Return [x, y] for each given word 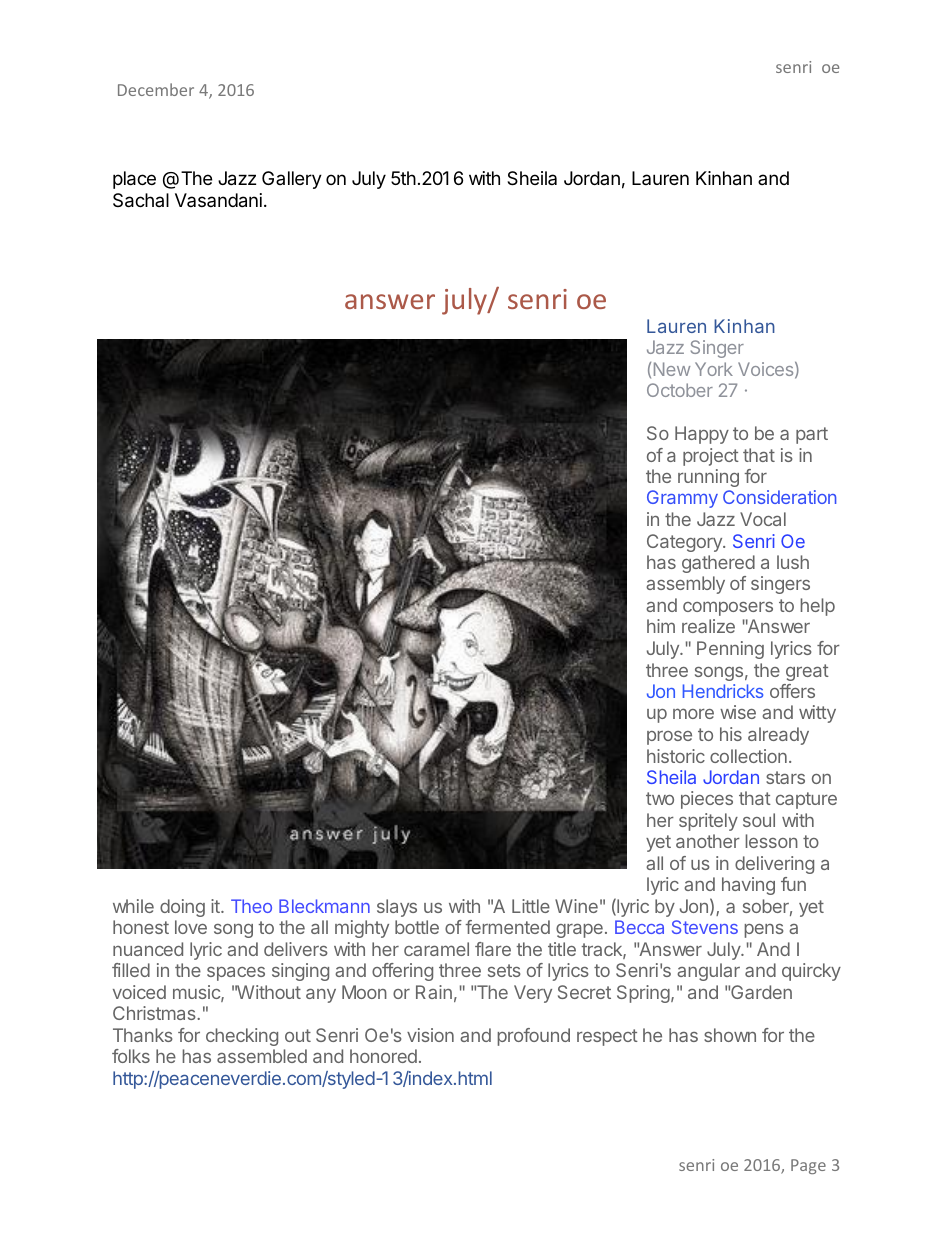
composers [728, 608]
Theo [251, 906]
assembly [685, 585]
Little [531, 906]
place [134, 180]
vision [430, 1035]
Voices [765, 369]
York [714, 369]
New [672, 369]
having [748, 886]
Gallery [292, 180]
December [156, 89]
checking [242, 1037]
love [191, 927]
